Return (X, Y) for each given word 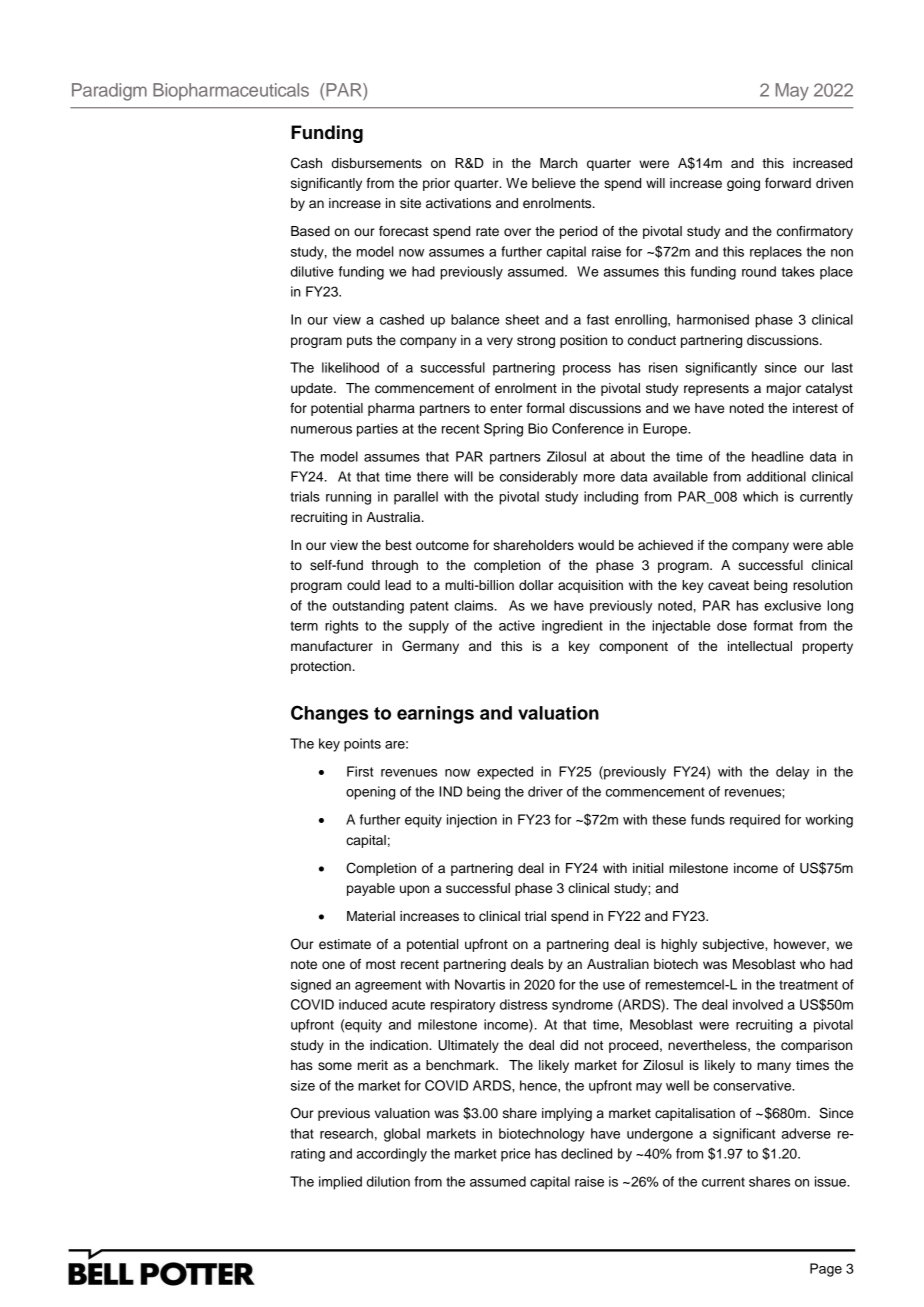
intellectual (760, 646)
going (743, 184)
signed (311, 986)
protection (321, 667)
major (784, 389)
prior (436, 184)
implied (340, 1183)
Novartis (480, 984)
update (313, 389)
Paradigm (109, 92)
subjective (734, 945)
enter (506, 409)
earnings (435, 715)
